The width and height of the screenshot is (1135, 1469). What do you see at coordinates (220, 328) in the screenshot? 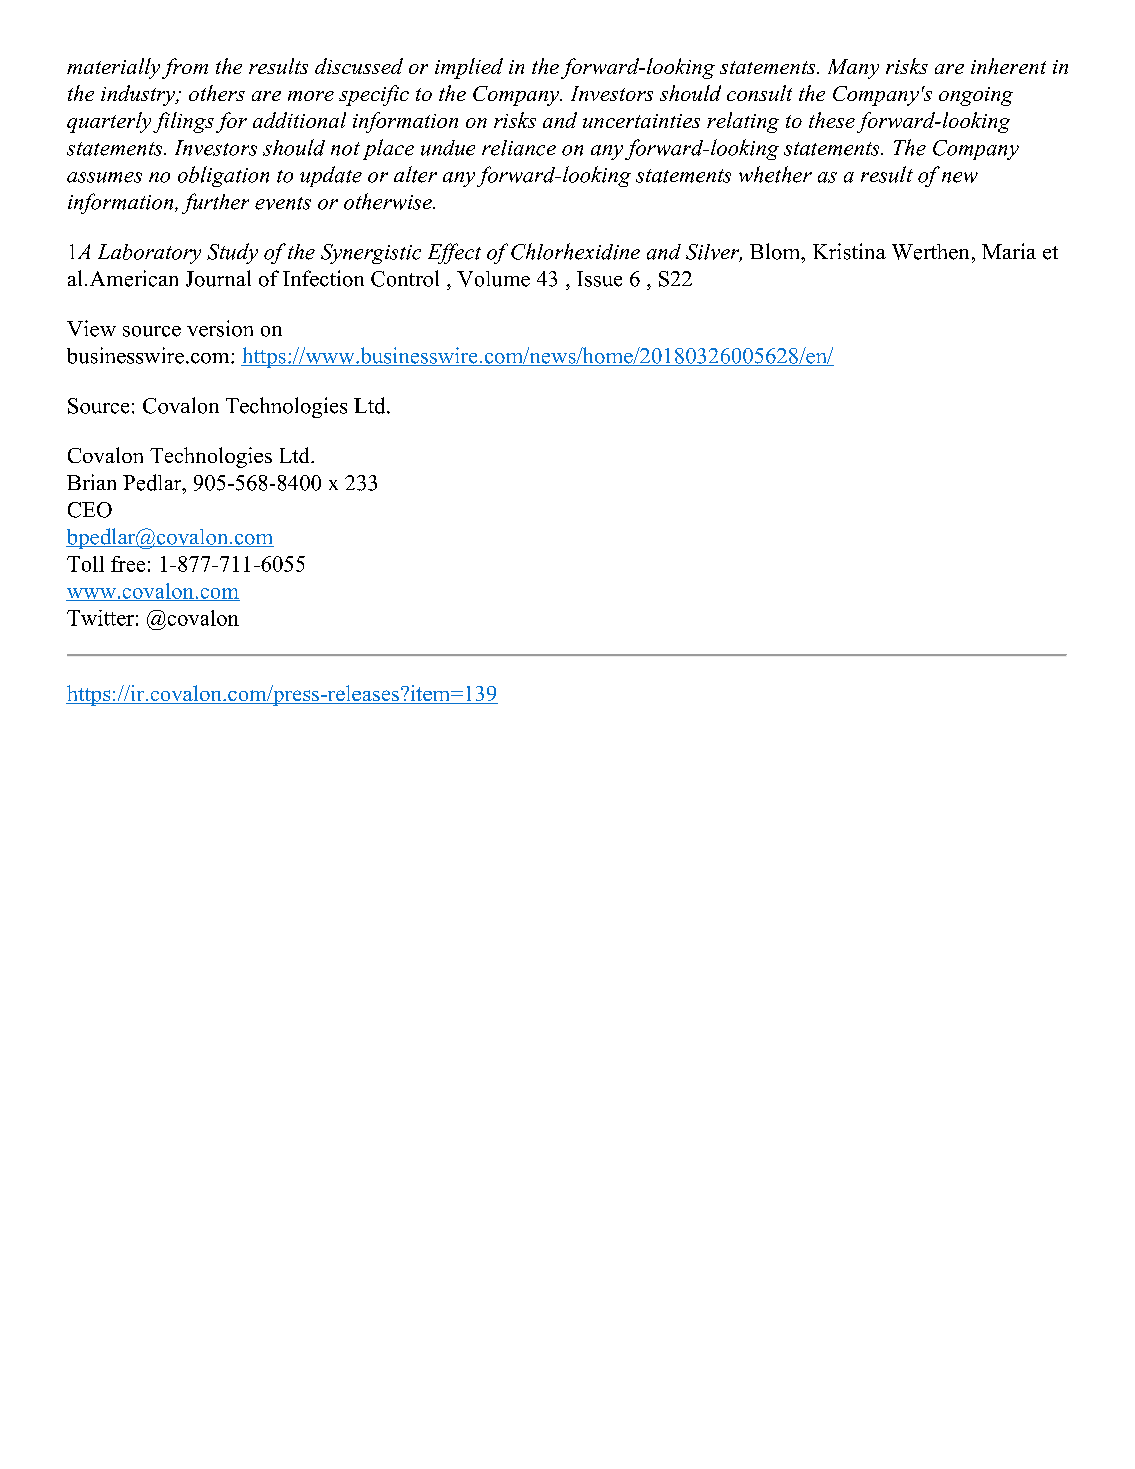
I see `version` at bounding box center [220, 328].
